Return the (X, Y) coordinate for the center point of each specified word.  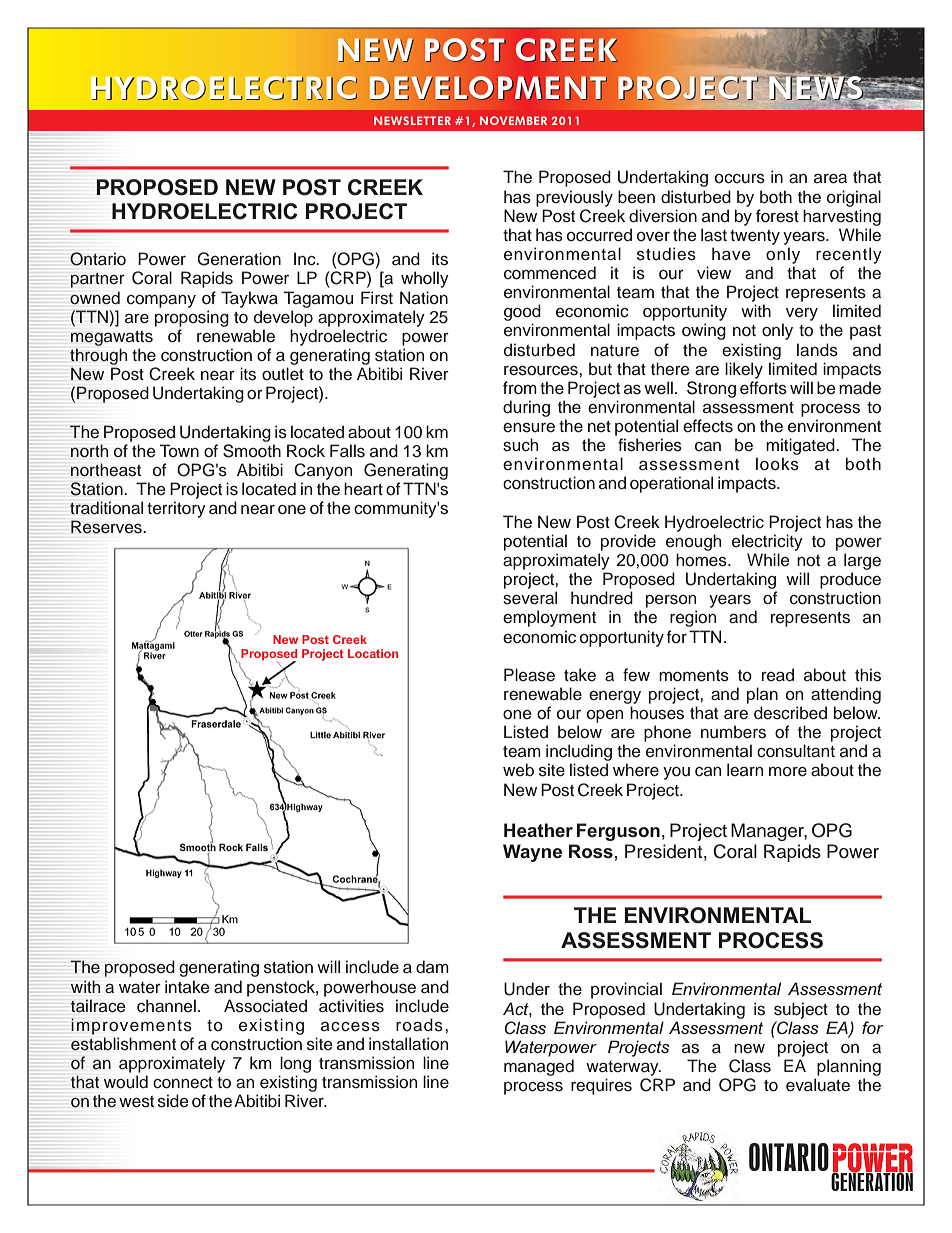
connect (183, 1083)
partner (98, 280)
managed (539, 1067)
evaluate (818, 1085)
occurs (740, 178)
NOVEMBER (513, 120)
